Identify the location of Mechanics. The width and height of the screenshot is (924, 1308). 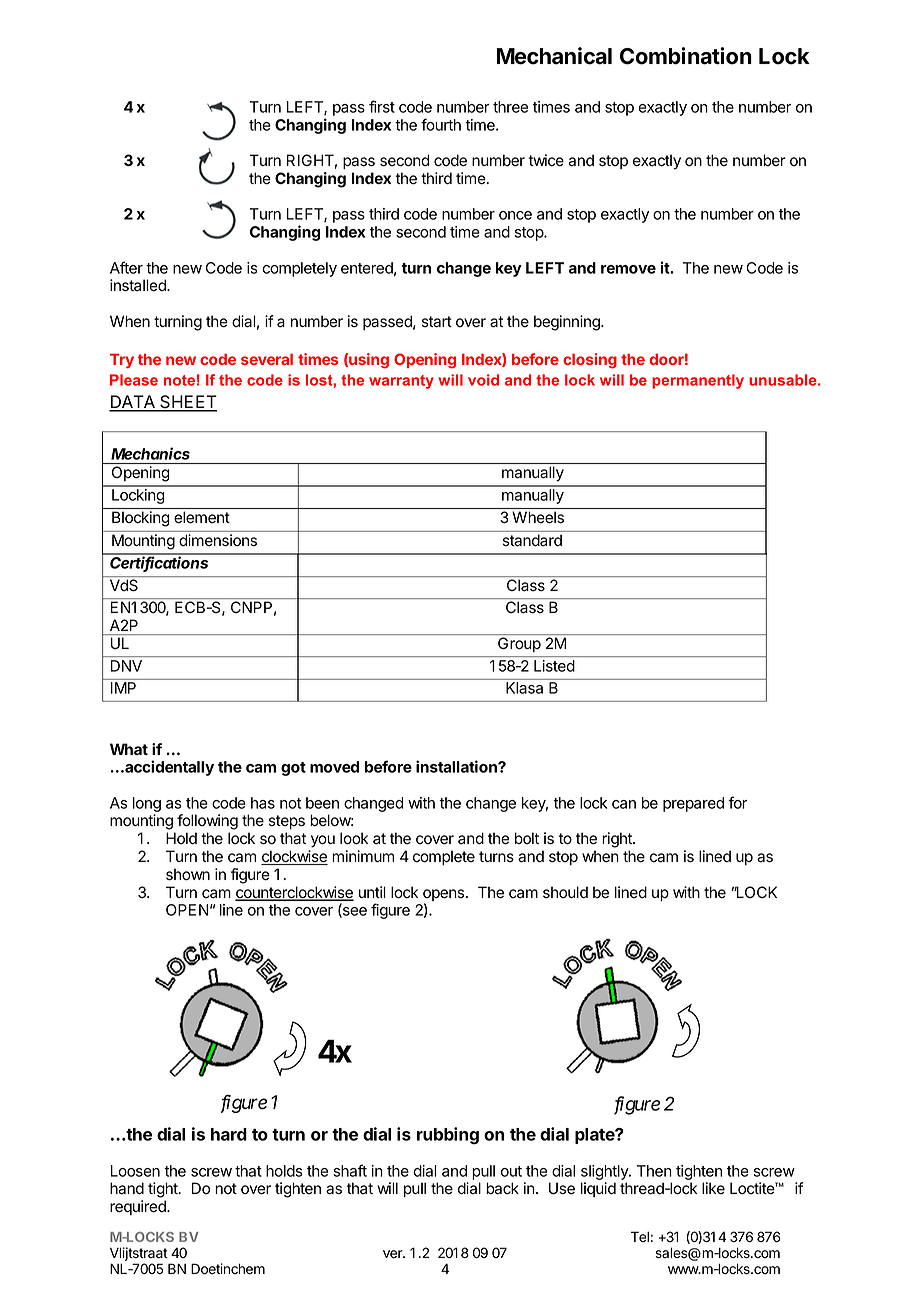
(150, 453).
